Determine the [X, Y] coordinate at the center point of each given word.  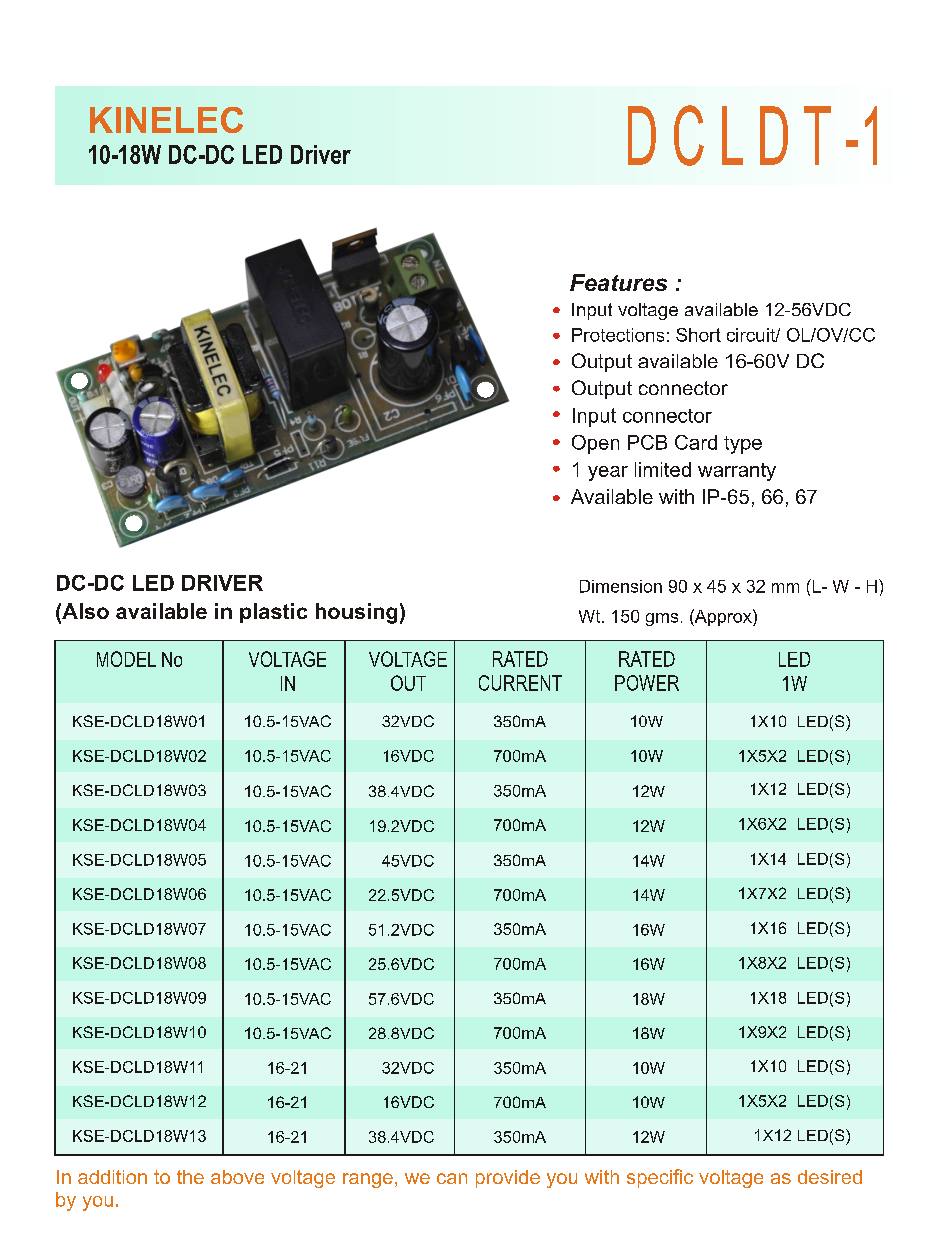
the [190, 1177]
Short [698, 335]
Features [618, 282]
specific [660, 1178]
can [452, 1178]
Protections [618, 335]
